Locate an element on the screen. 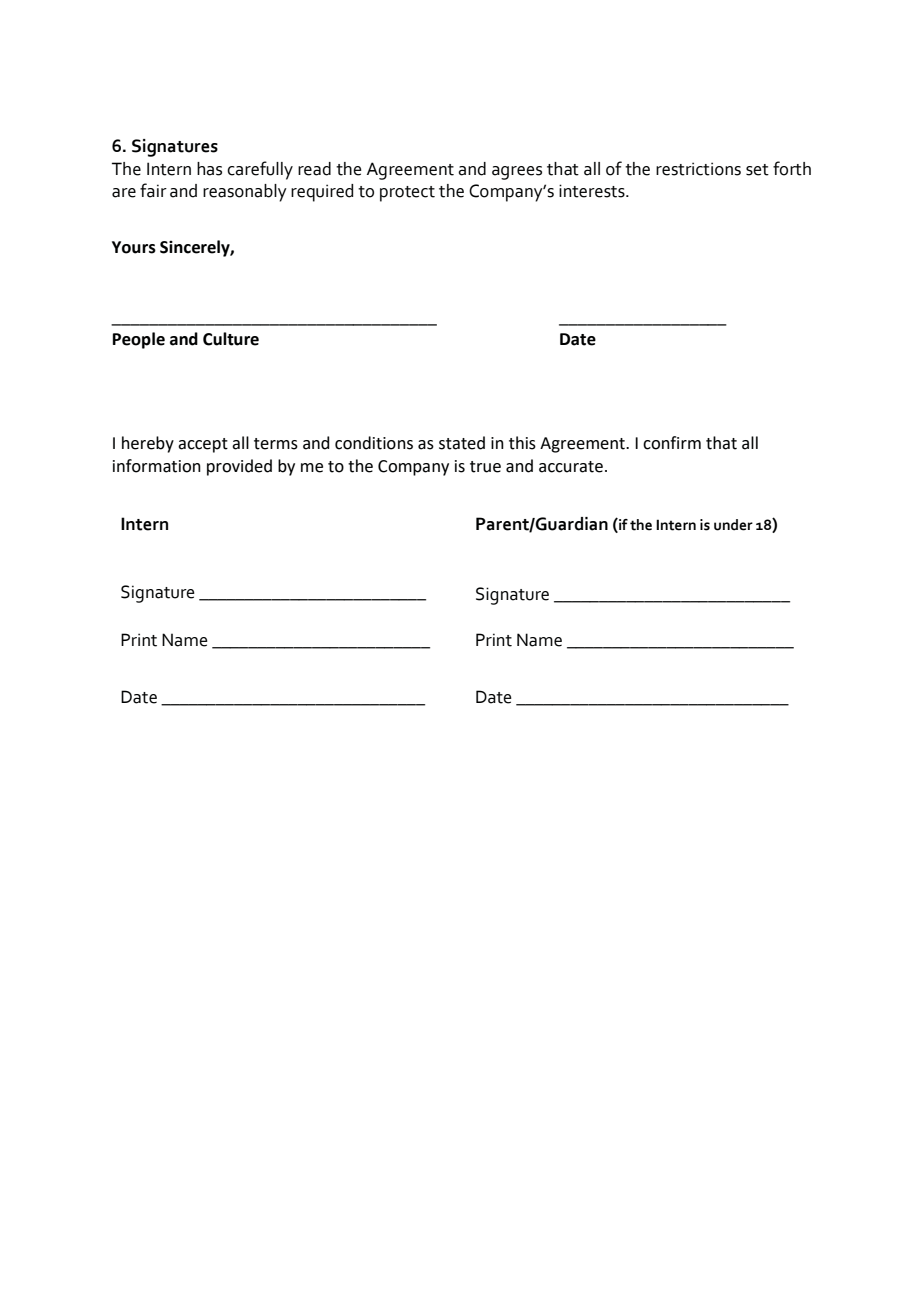 This screenshot has height=1308, width=924. has is located at coordinates (209, 169).
